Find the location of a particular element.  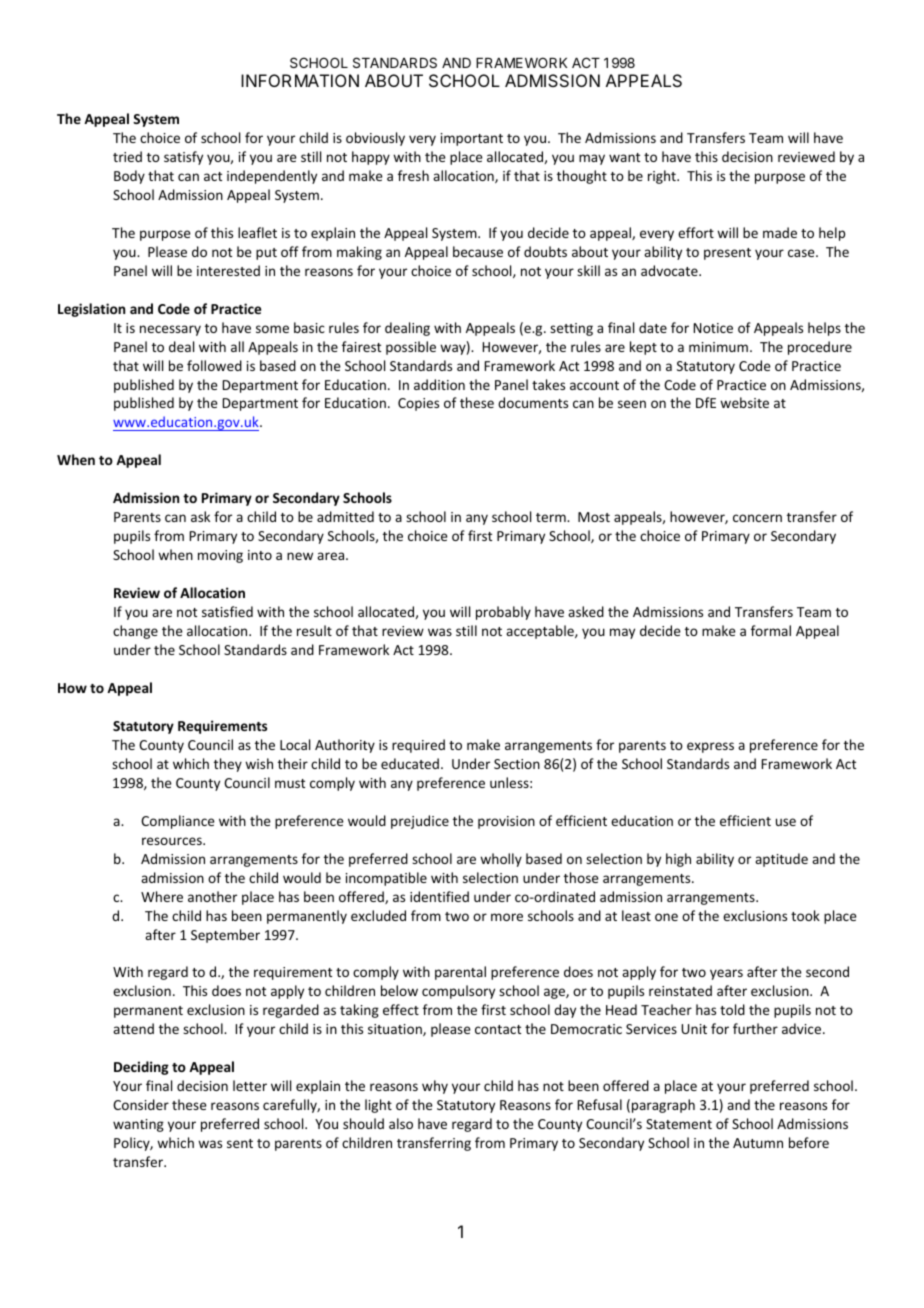

express is located at coordinates (710, 747).
